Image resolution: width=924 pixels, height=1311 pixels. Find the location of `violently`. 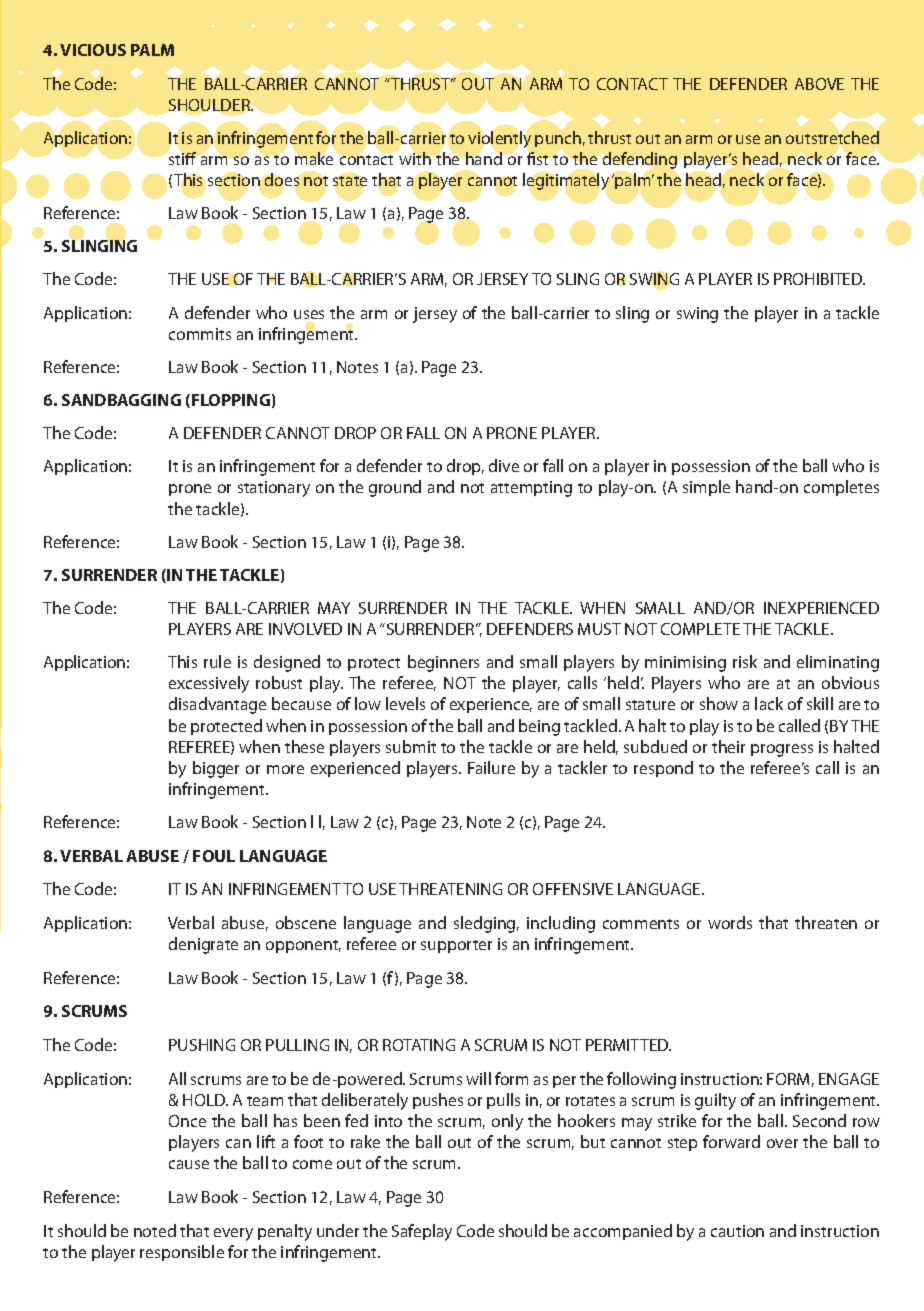

violently is located at coordinates (499, 139).
